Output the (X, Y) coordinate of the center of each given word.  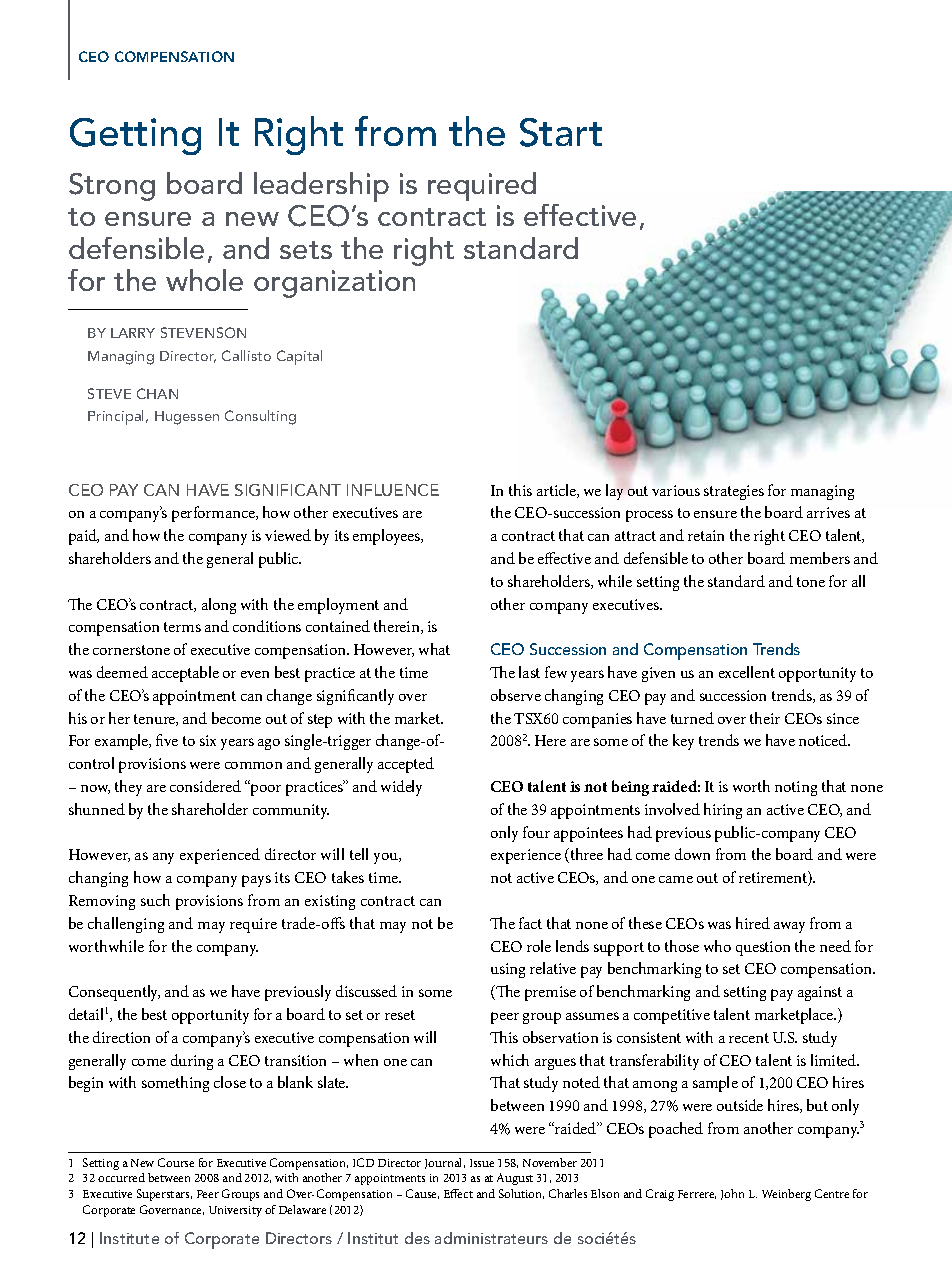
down (692, 854)
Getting (135, 136)
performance (214, 514)
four (536, 832)
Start (561, 132)
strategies (734, 492)
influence (393, 490)
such (155, 900)
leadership (321, 187)
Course (176, 1162)
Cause (422, 1194)
